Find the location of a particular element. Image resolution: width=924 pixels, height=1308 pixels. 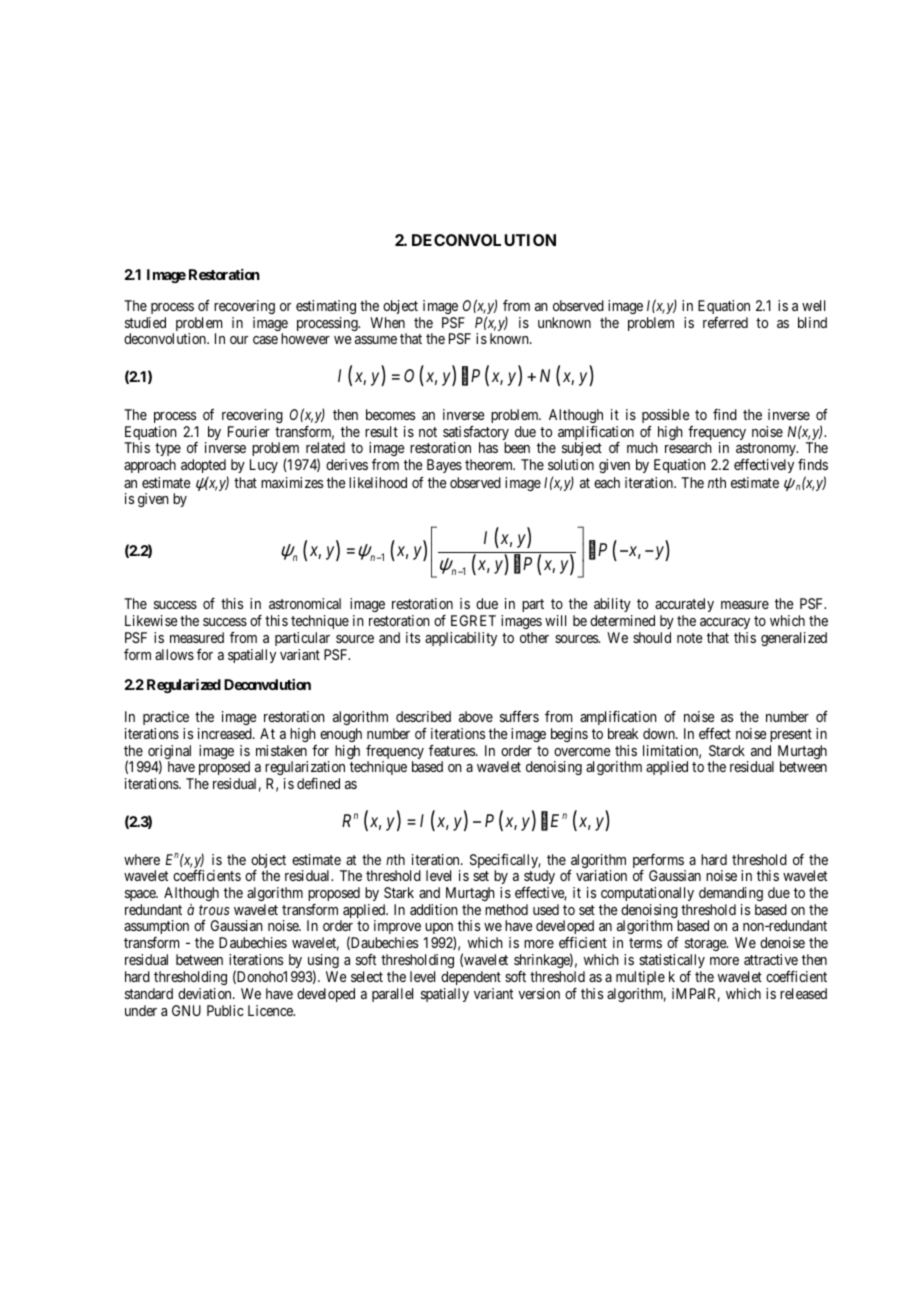

studied is located at coordinates (145, 322).
